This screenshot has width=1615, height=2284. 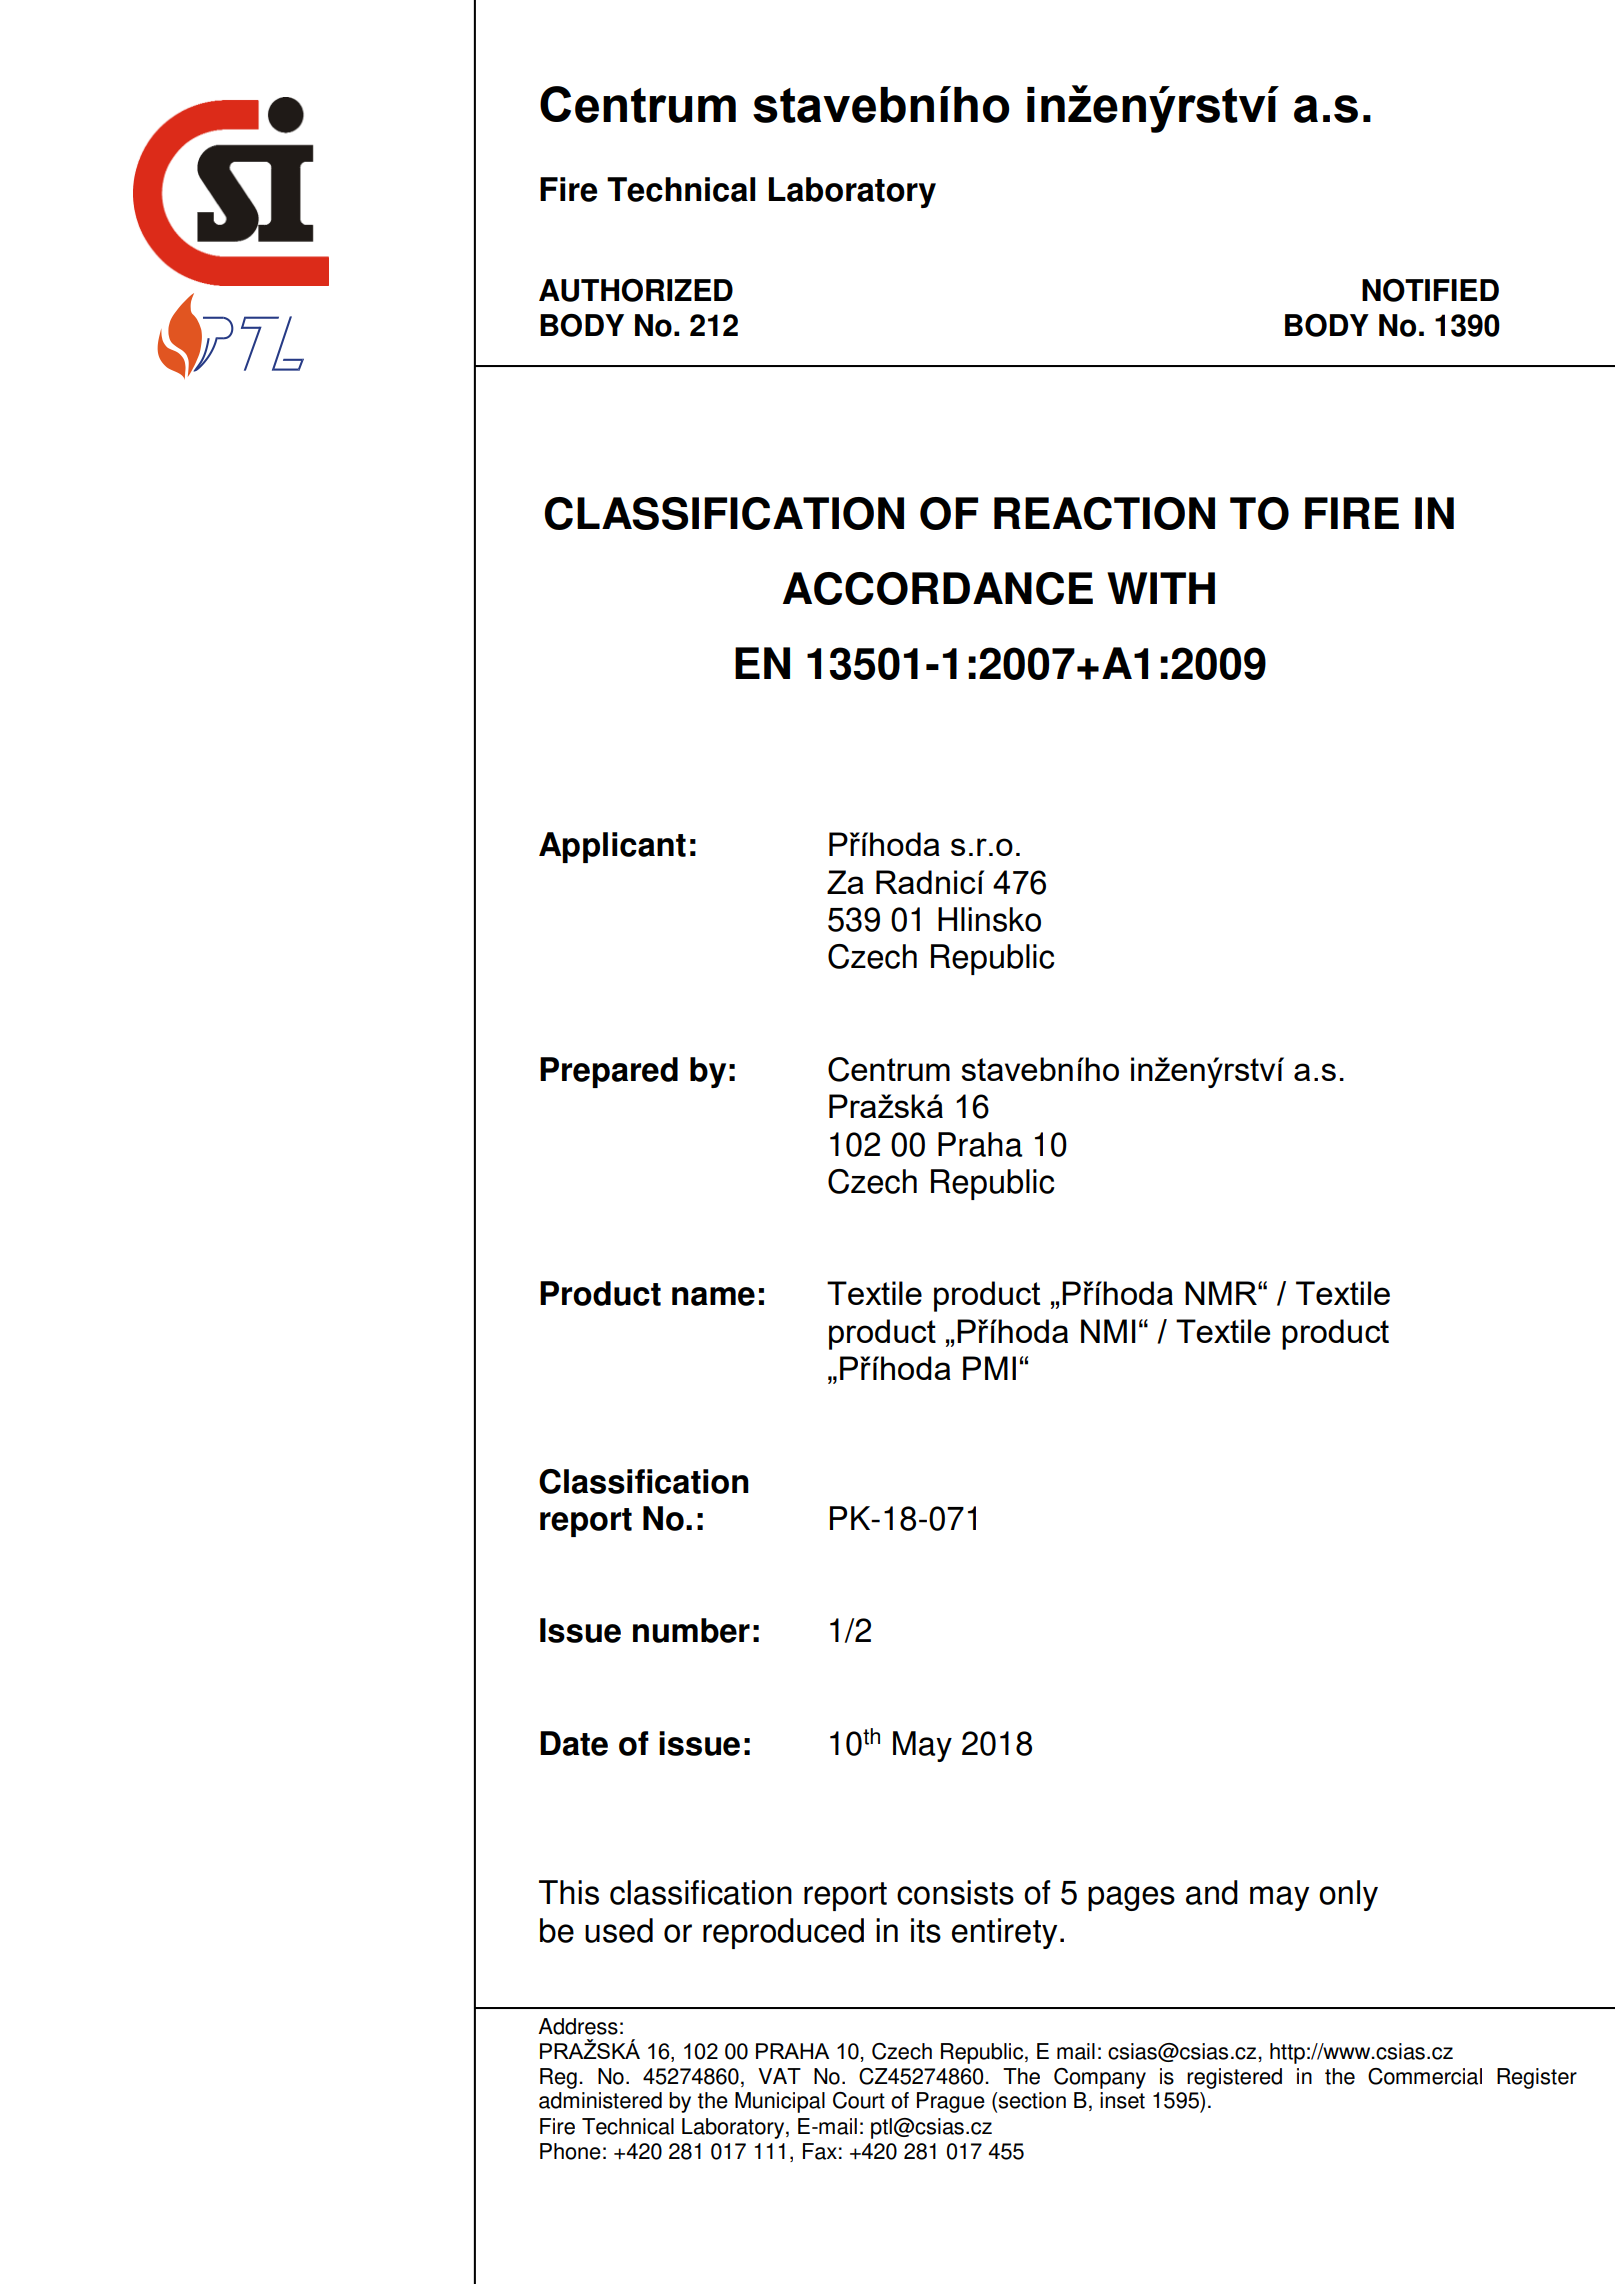 I want to click on NMI, so click(x=1108, y=1331).
